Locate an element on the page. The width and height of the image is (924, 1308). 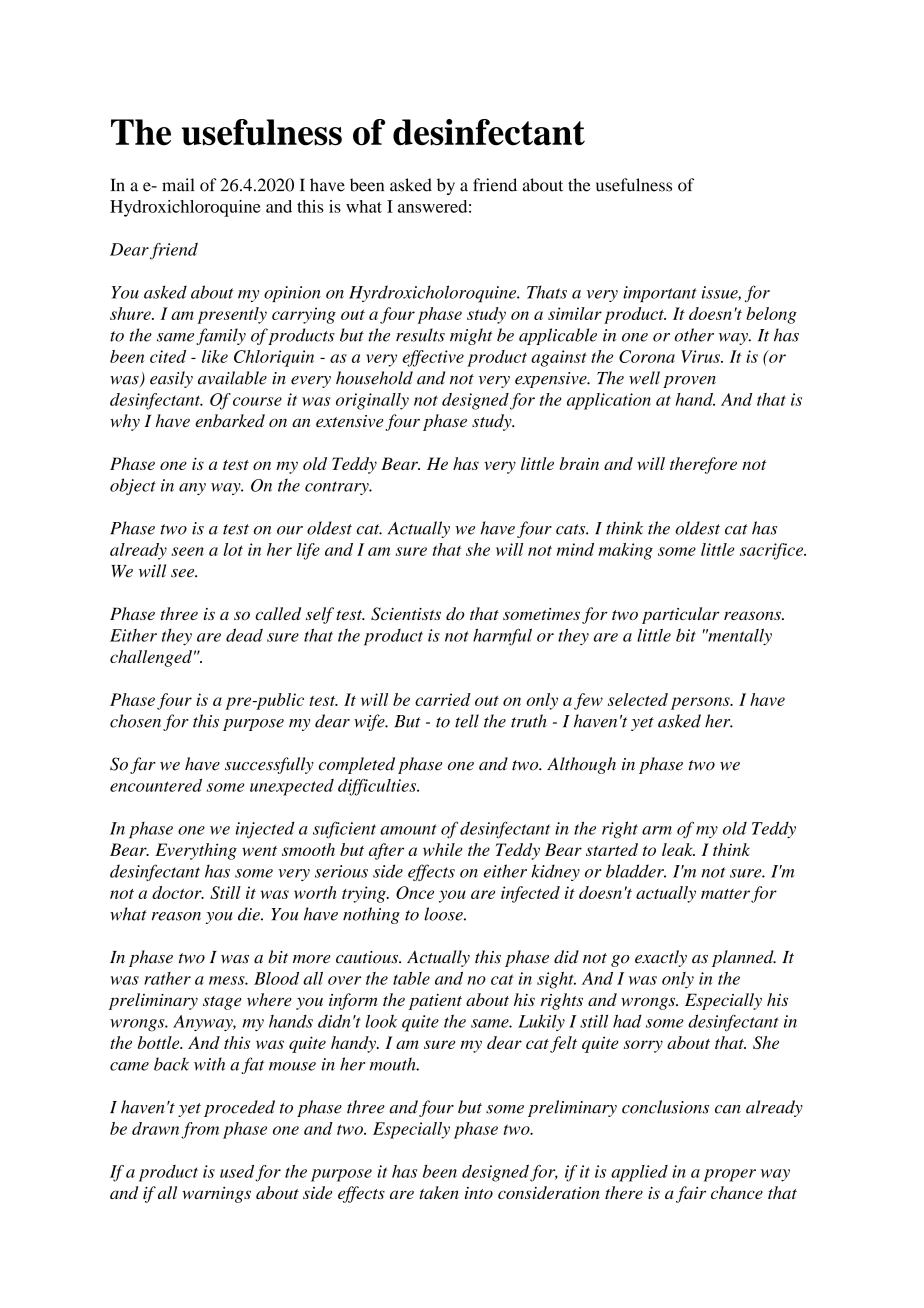
rather is located at coordinates (167, 978).
